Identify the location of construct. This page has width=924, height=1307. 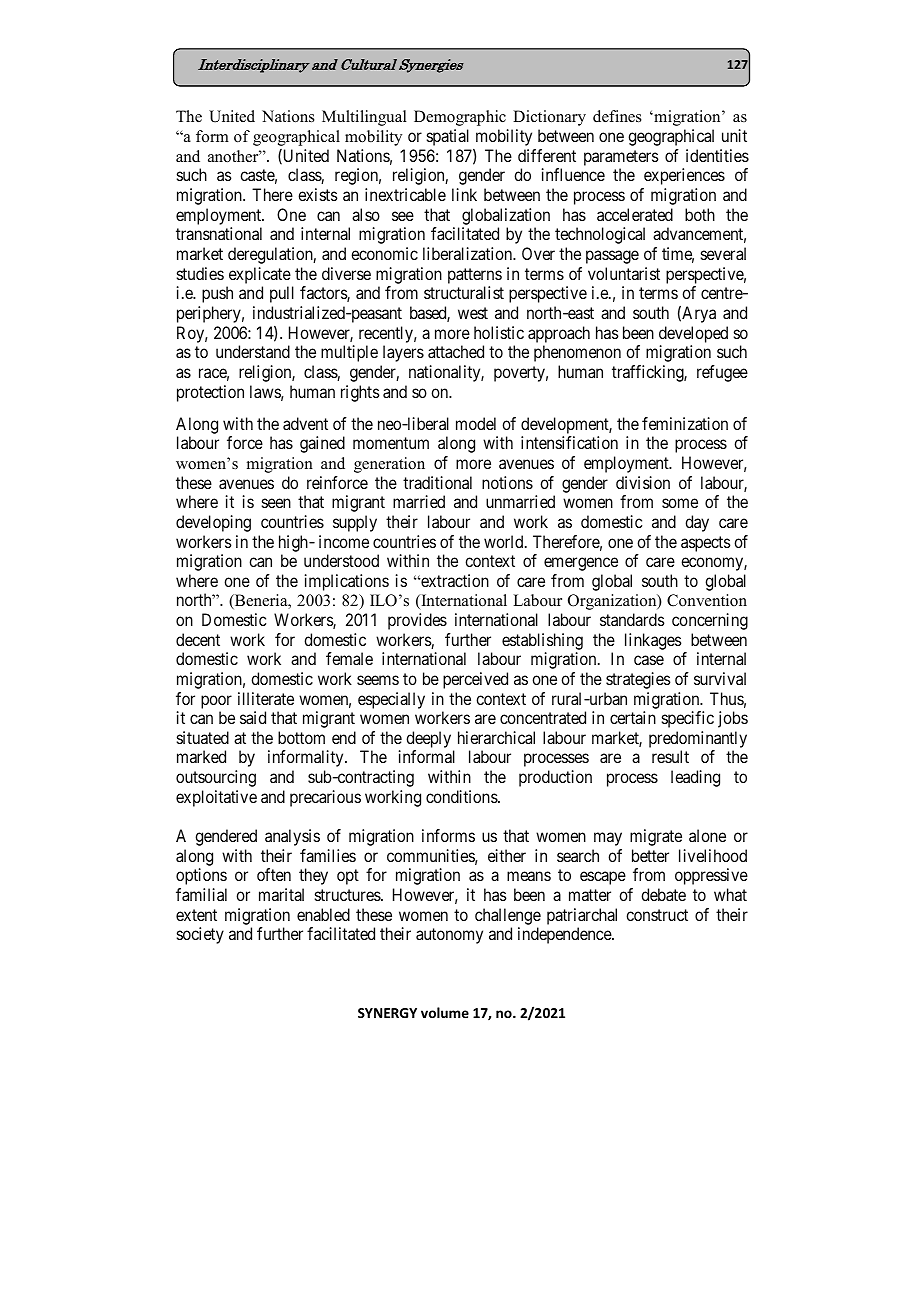
(657, 915).
